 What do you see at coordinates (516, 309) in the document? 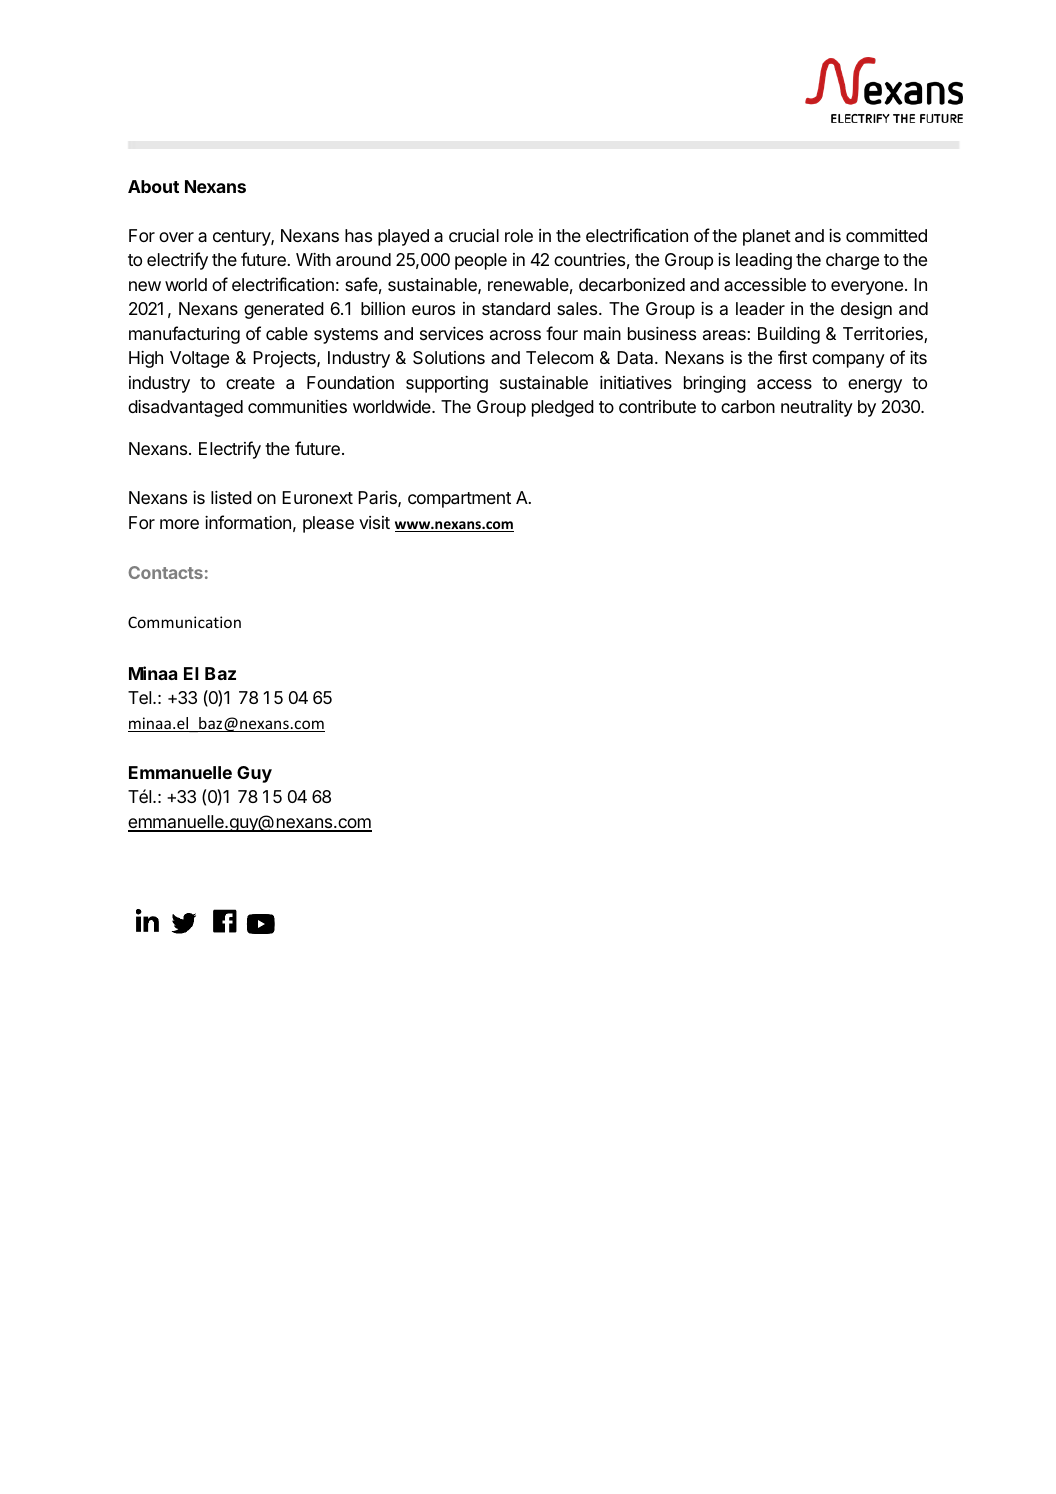
I see `standard` at bounding box center [516, 309].
